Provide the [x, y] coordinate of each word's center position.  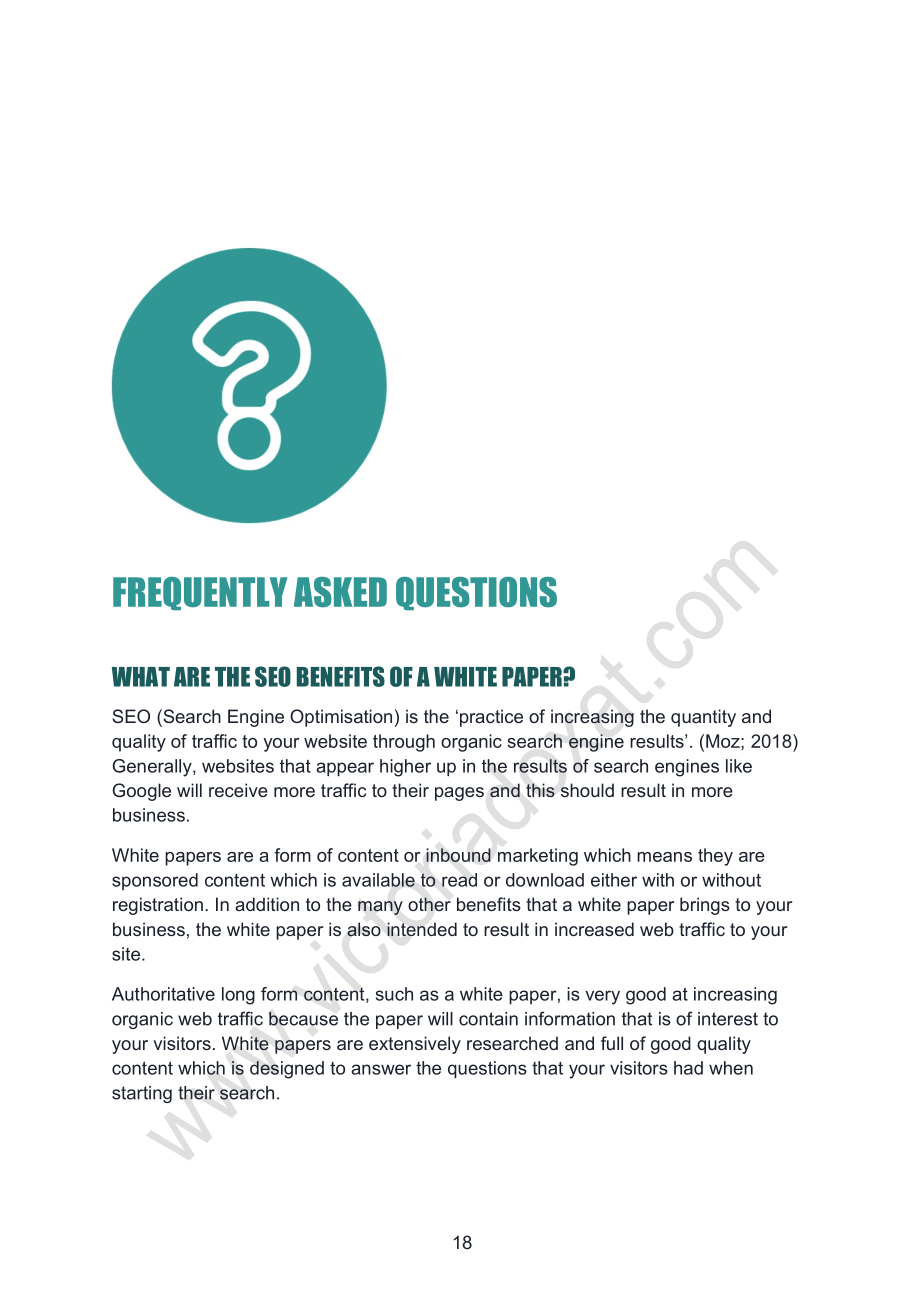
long [238, 996]
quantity [703, 718]
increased [594, 929]
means [664, 857]
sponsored [155, 881]
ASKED [340, 592]
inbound [458, 855]
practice [491, 718]
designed [287, 1070]
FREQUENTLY [200, 593]
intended [422, 929]
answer [381, 1069]
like [739, 766]
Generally [153, 768]
